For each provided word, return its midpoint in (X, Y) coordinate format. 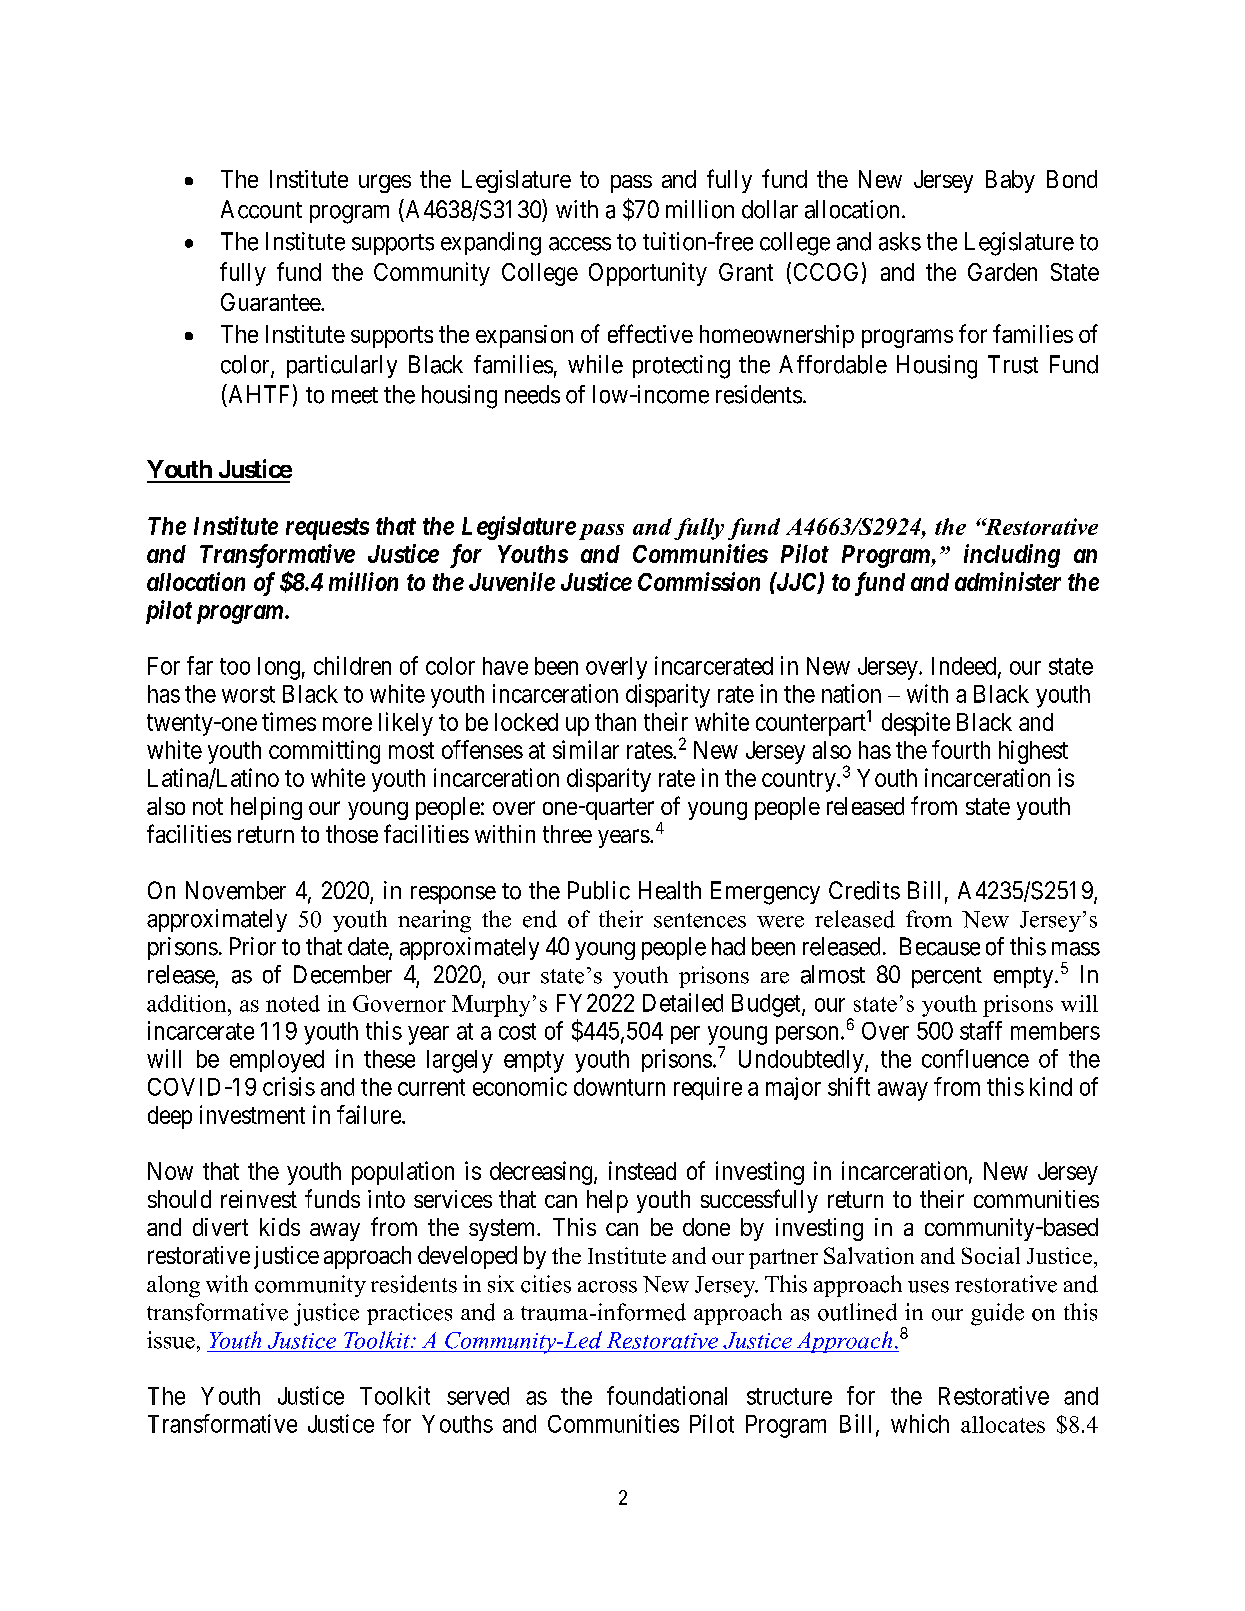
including (1012, 556)
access (580, 244)
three (567, 834)
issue (171, 1340)
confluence (975, 1058)
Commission (699, 581)
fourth (961, 749)
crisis (289, 1086)
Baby (1010, 181)
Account (261, 209)
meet (355, 395)
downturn (619, 1087)
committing (324, 752)
